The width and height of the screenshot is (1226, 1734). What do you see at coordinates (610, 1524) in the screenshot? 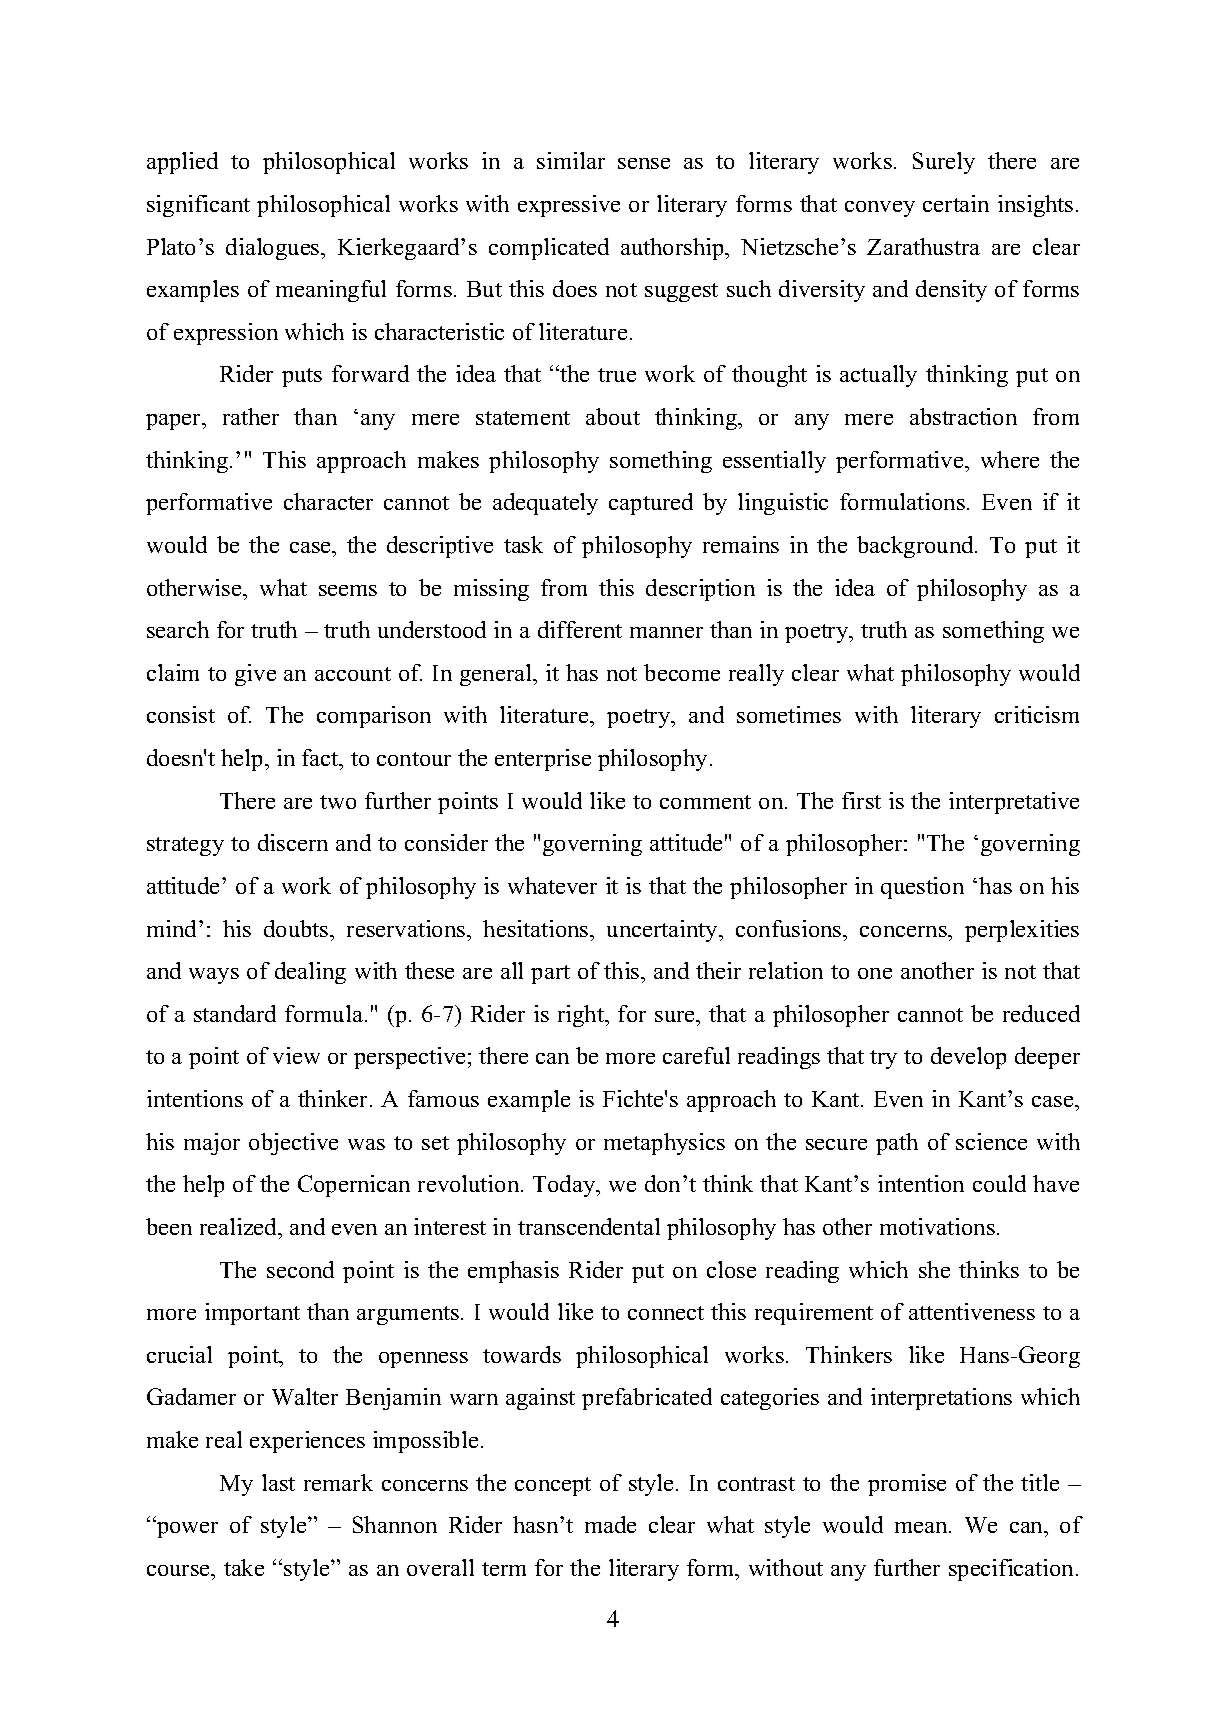
I see `made` at bounding box center [610, 1524].
